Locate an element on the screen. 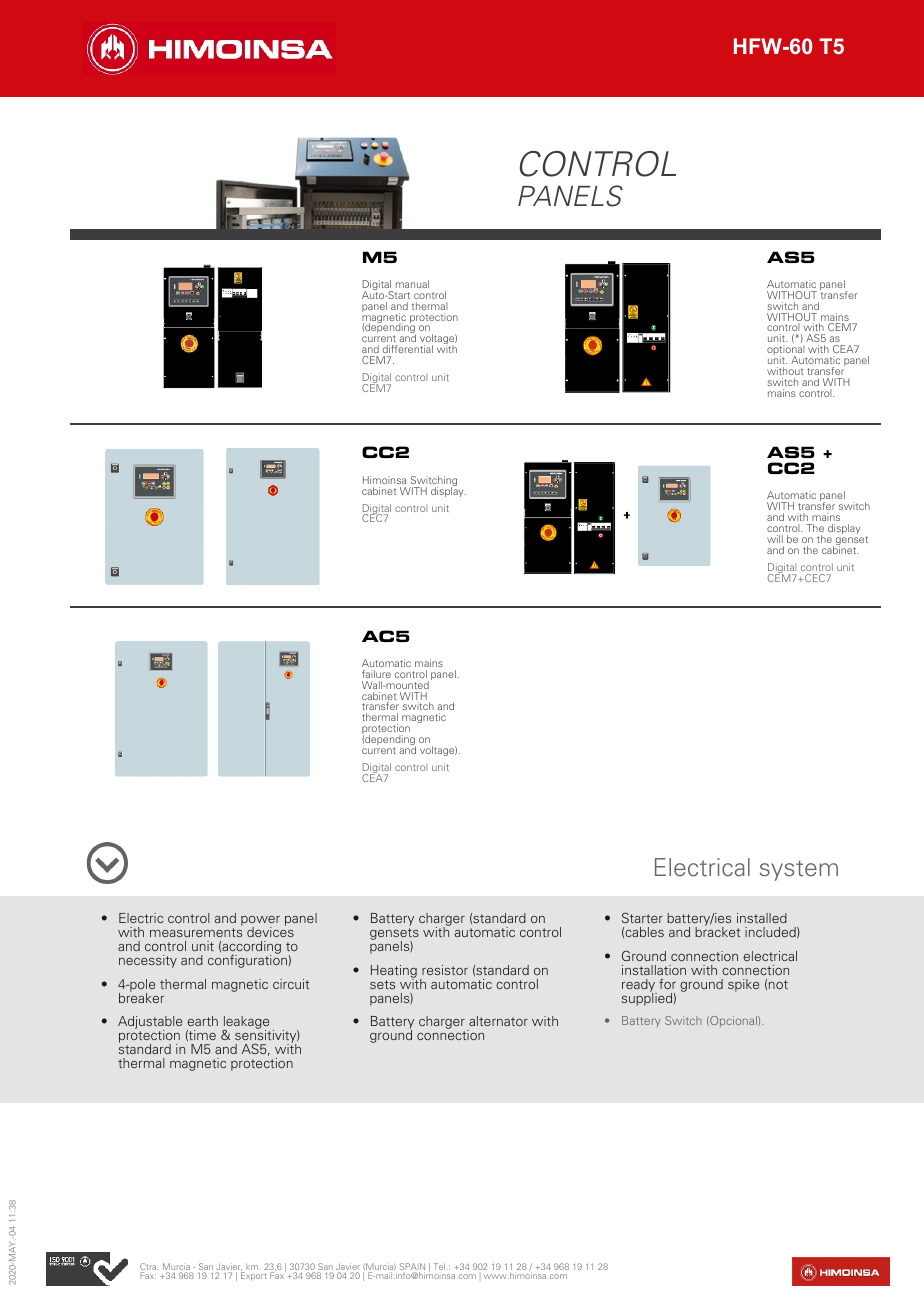 Image resolution: width=924 pixels, height=1308 pixels. resistor is located at coordinates (445, 970).
